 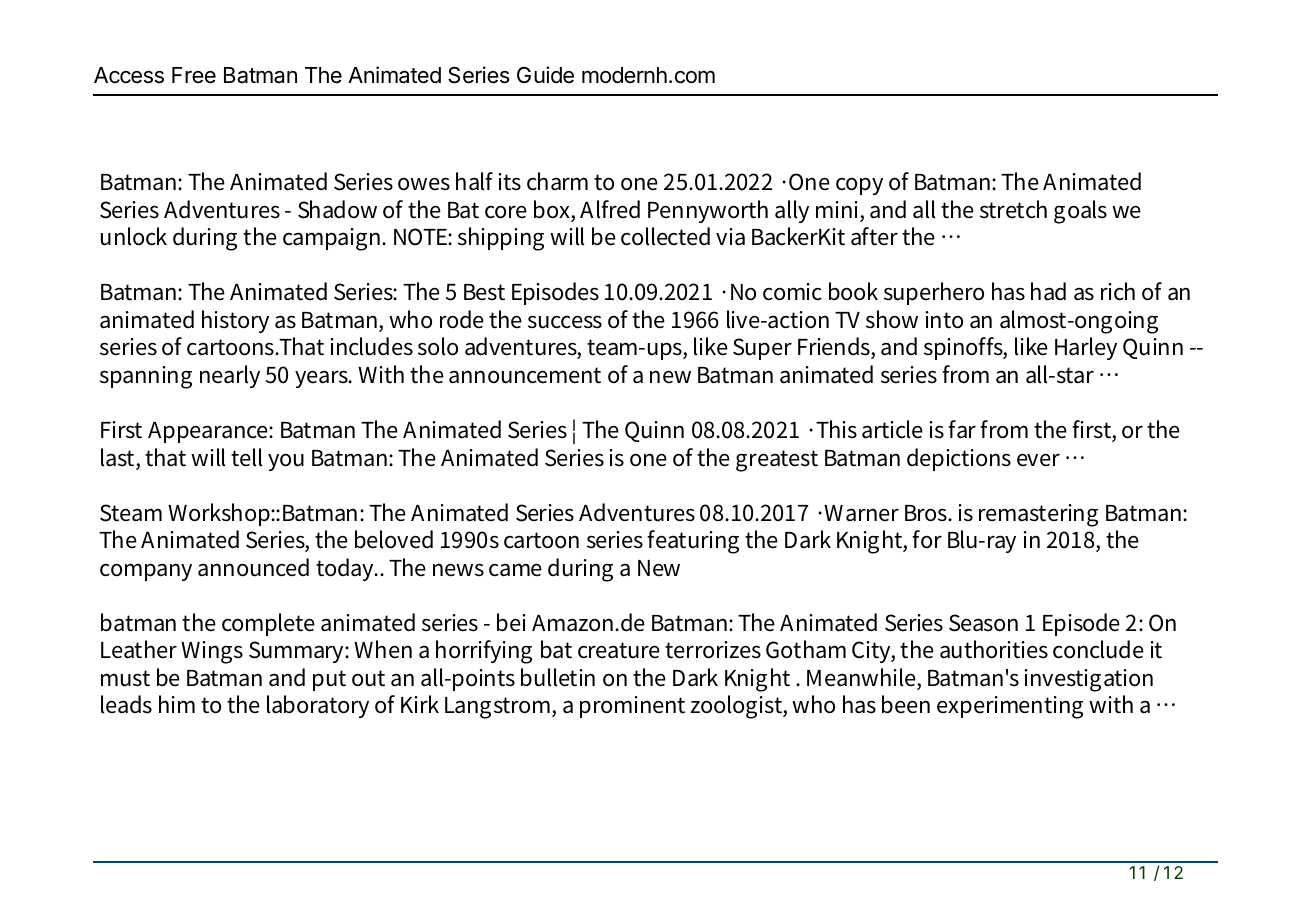 I want to click on success, so click(x=565, y=322).
